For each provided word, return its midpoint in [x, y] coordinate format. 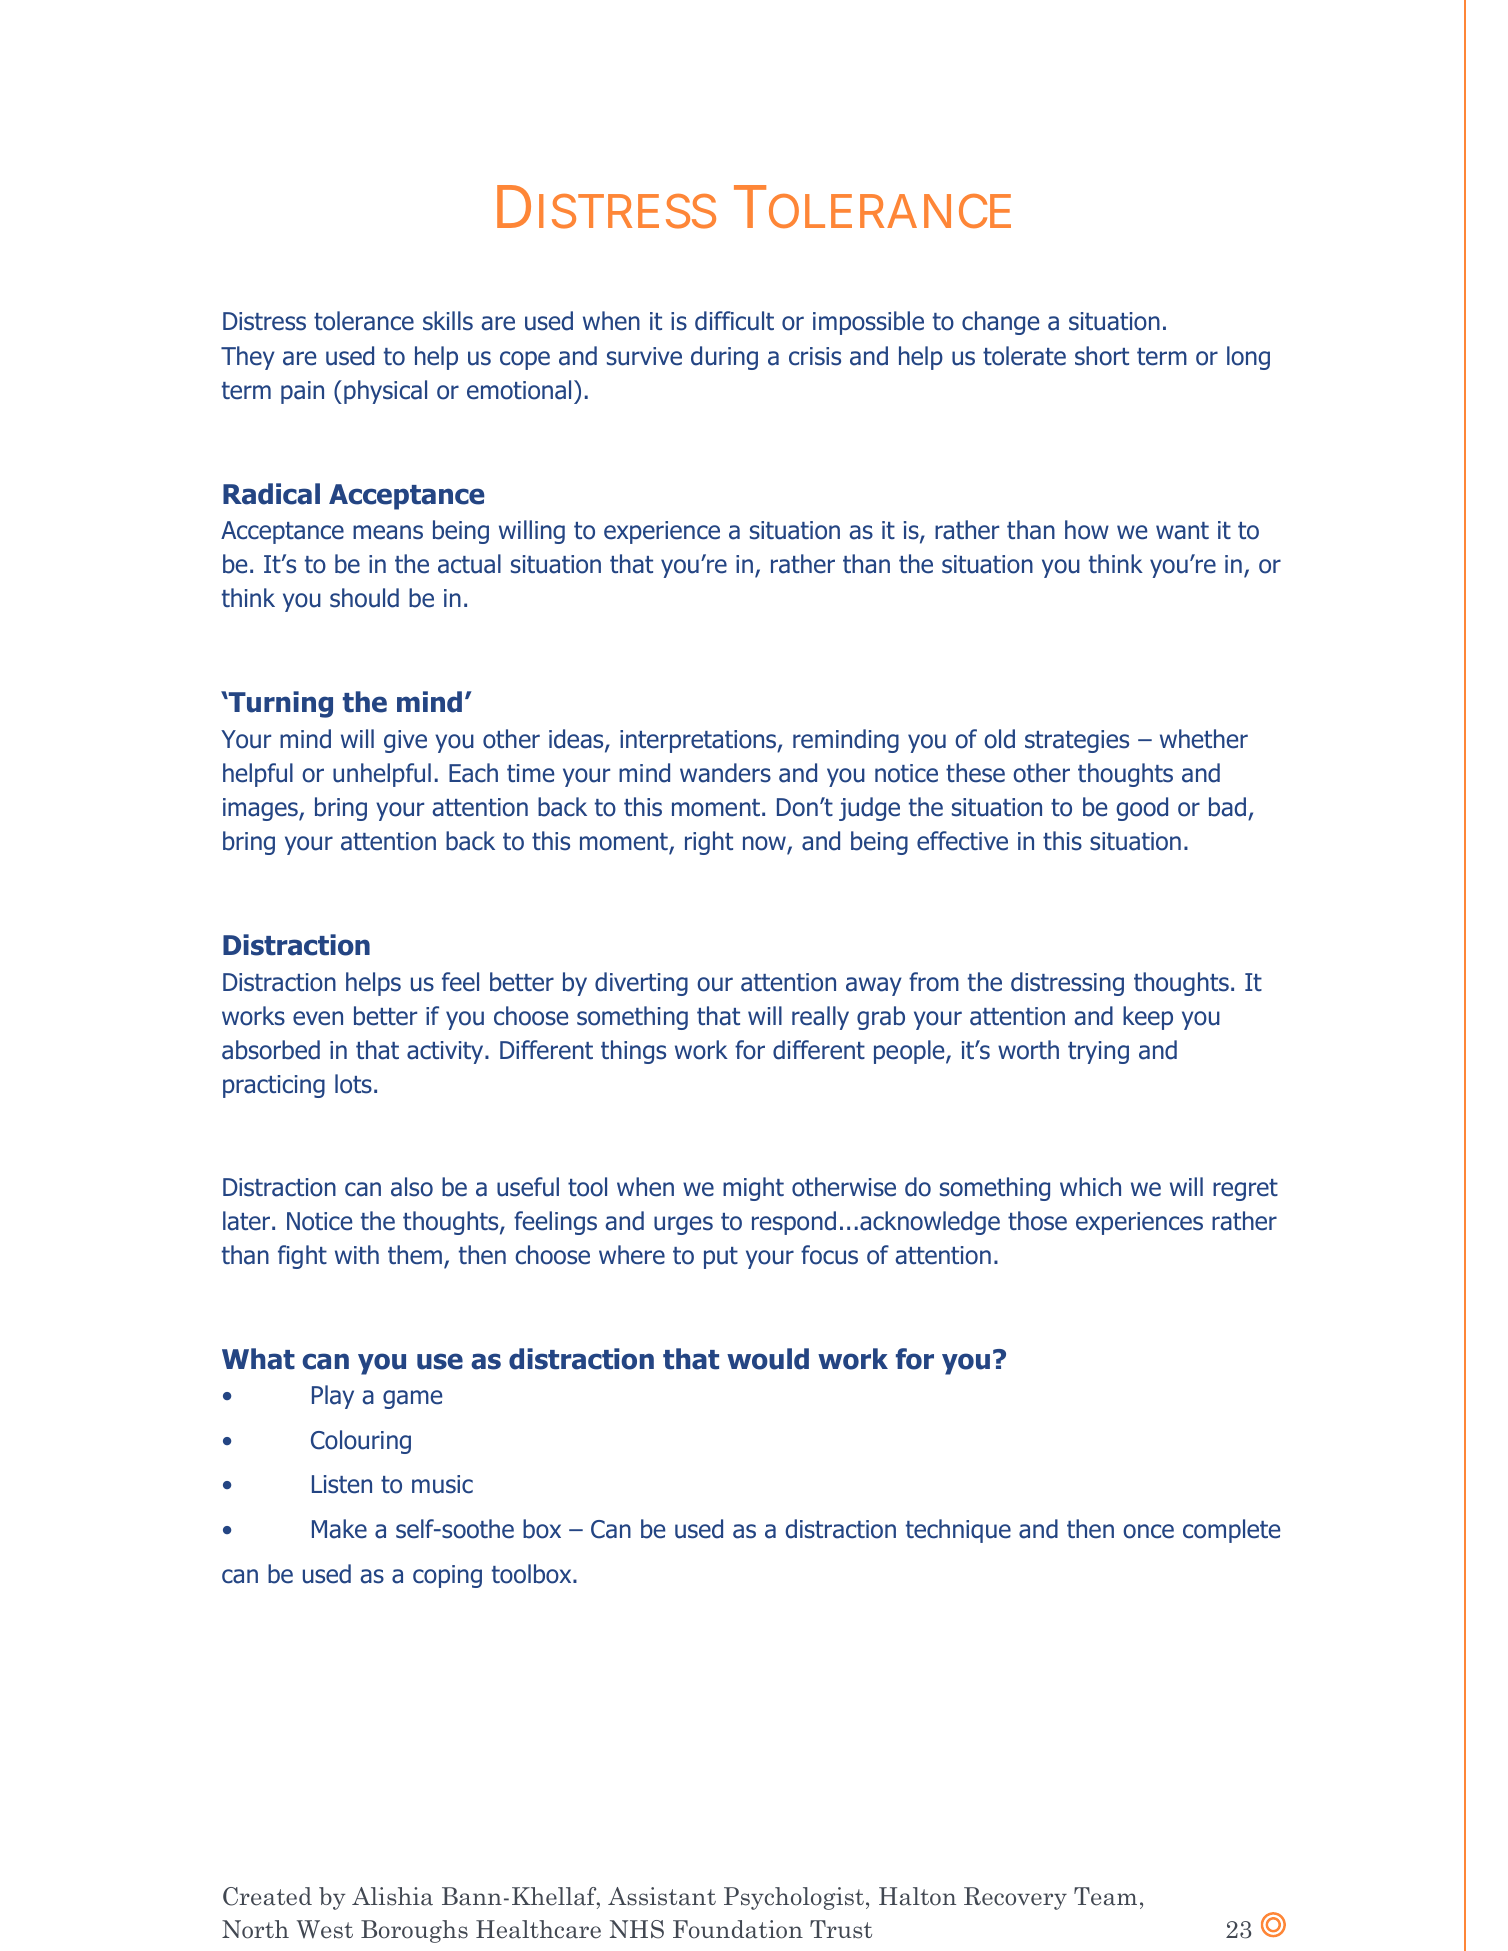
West [325, 1929]
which [1090, 1187]
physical [385, 392]
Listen [342, 1484]
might [753, 1189]
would [768, 1359]
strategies [1077, 741]
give [405, 741]
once [1148, 1531]
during [724, 358]
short [1102, 356]
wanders [725, 773]
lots [353, 1084]
